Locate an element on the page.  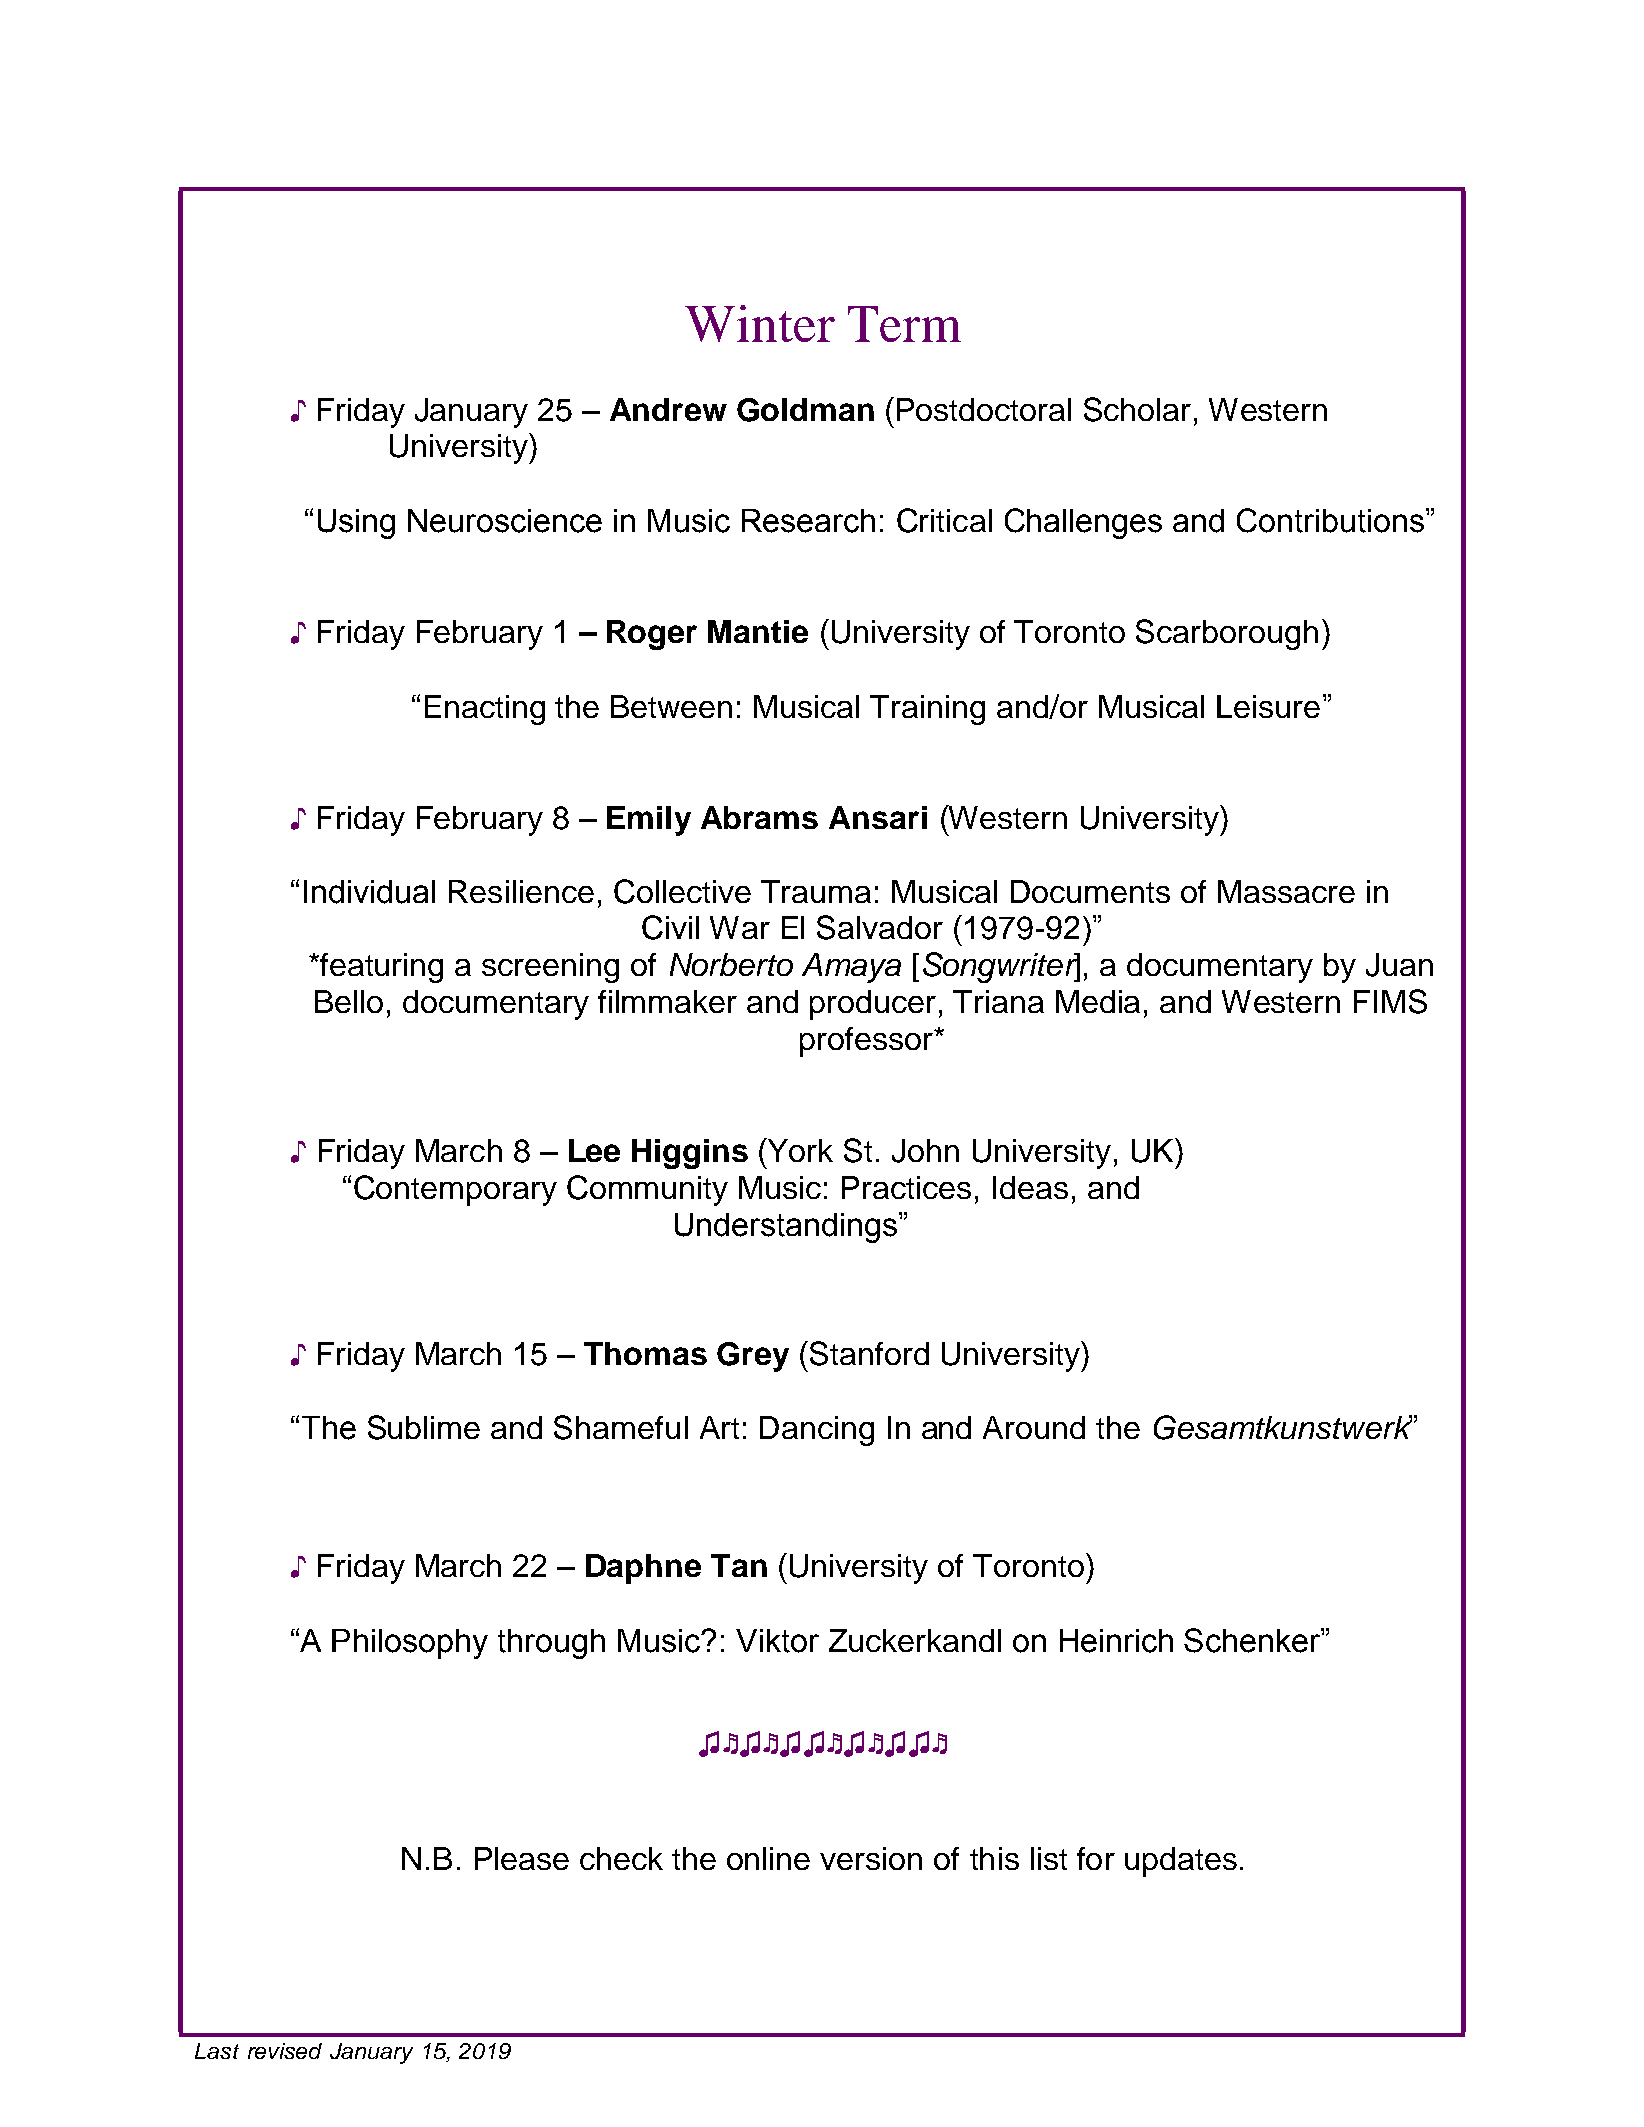
Sublime is located at coordinates (424, 1427).
